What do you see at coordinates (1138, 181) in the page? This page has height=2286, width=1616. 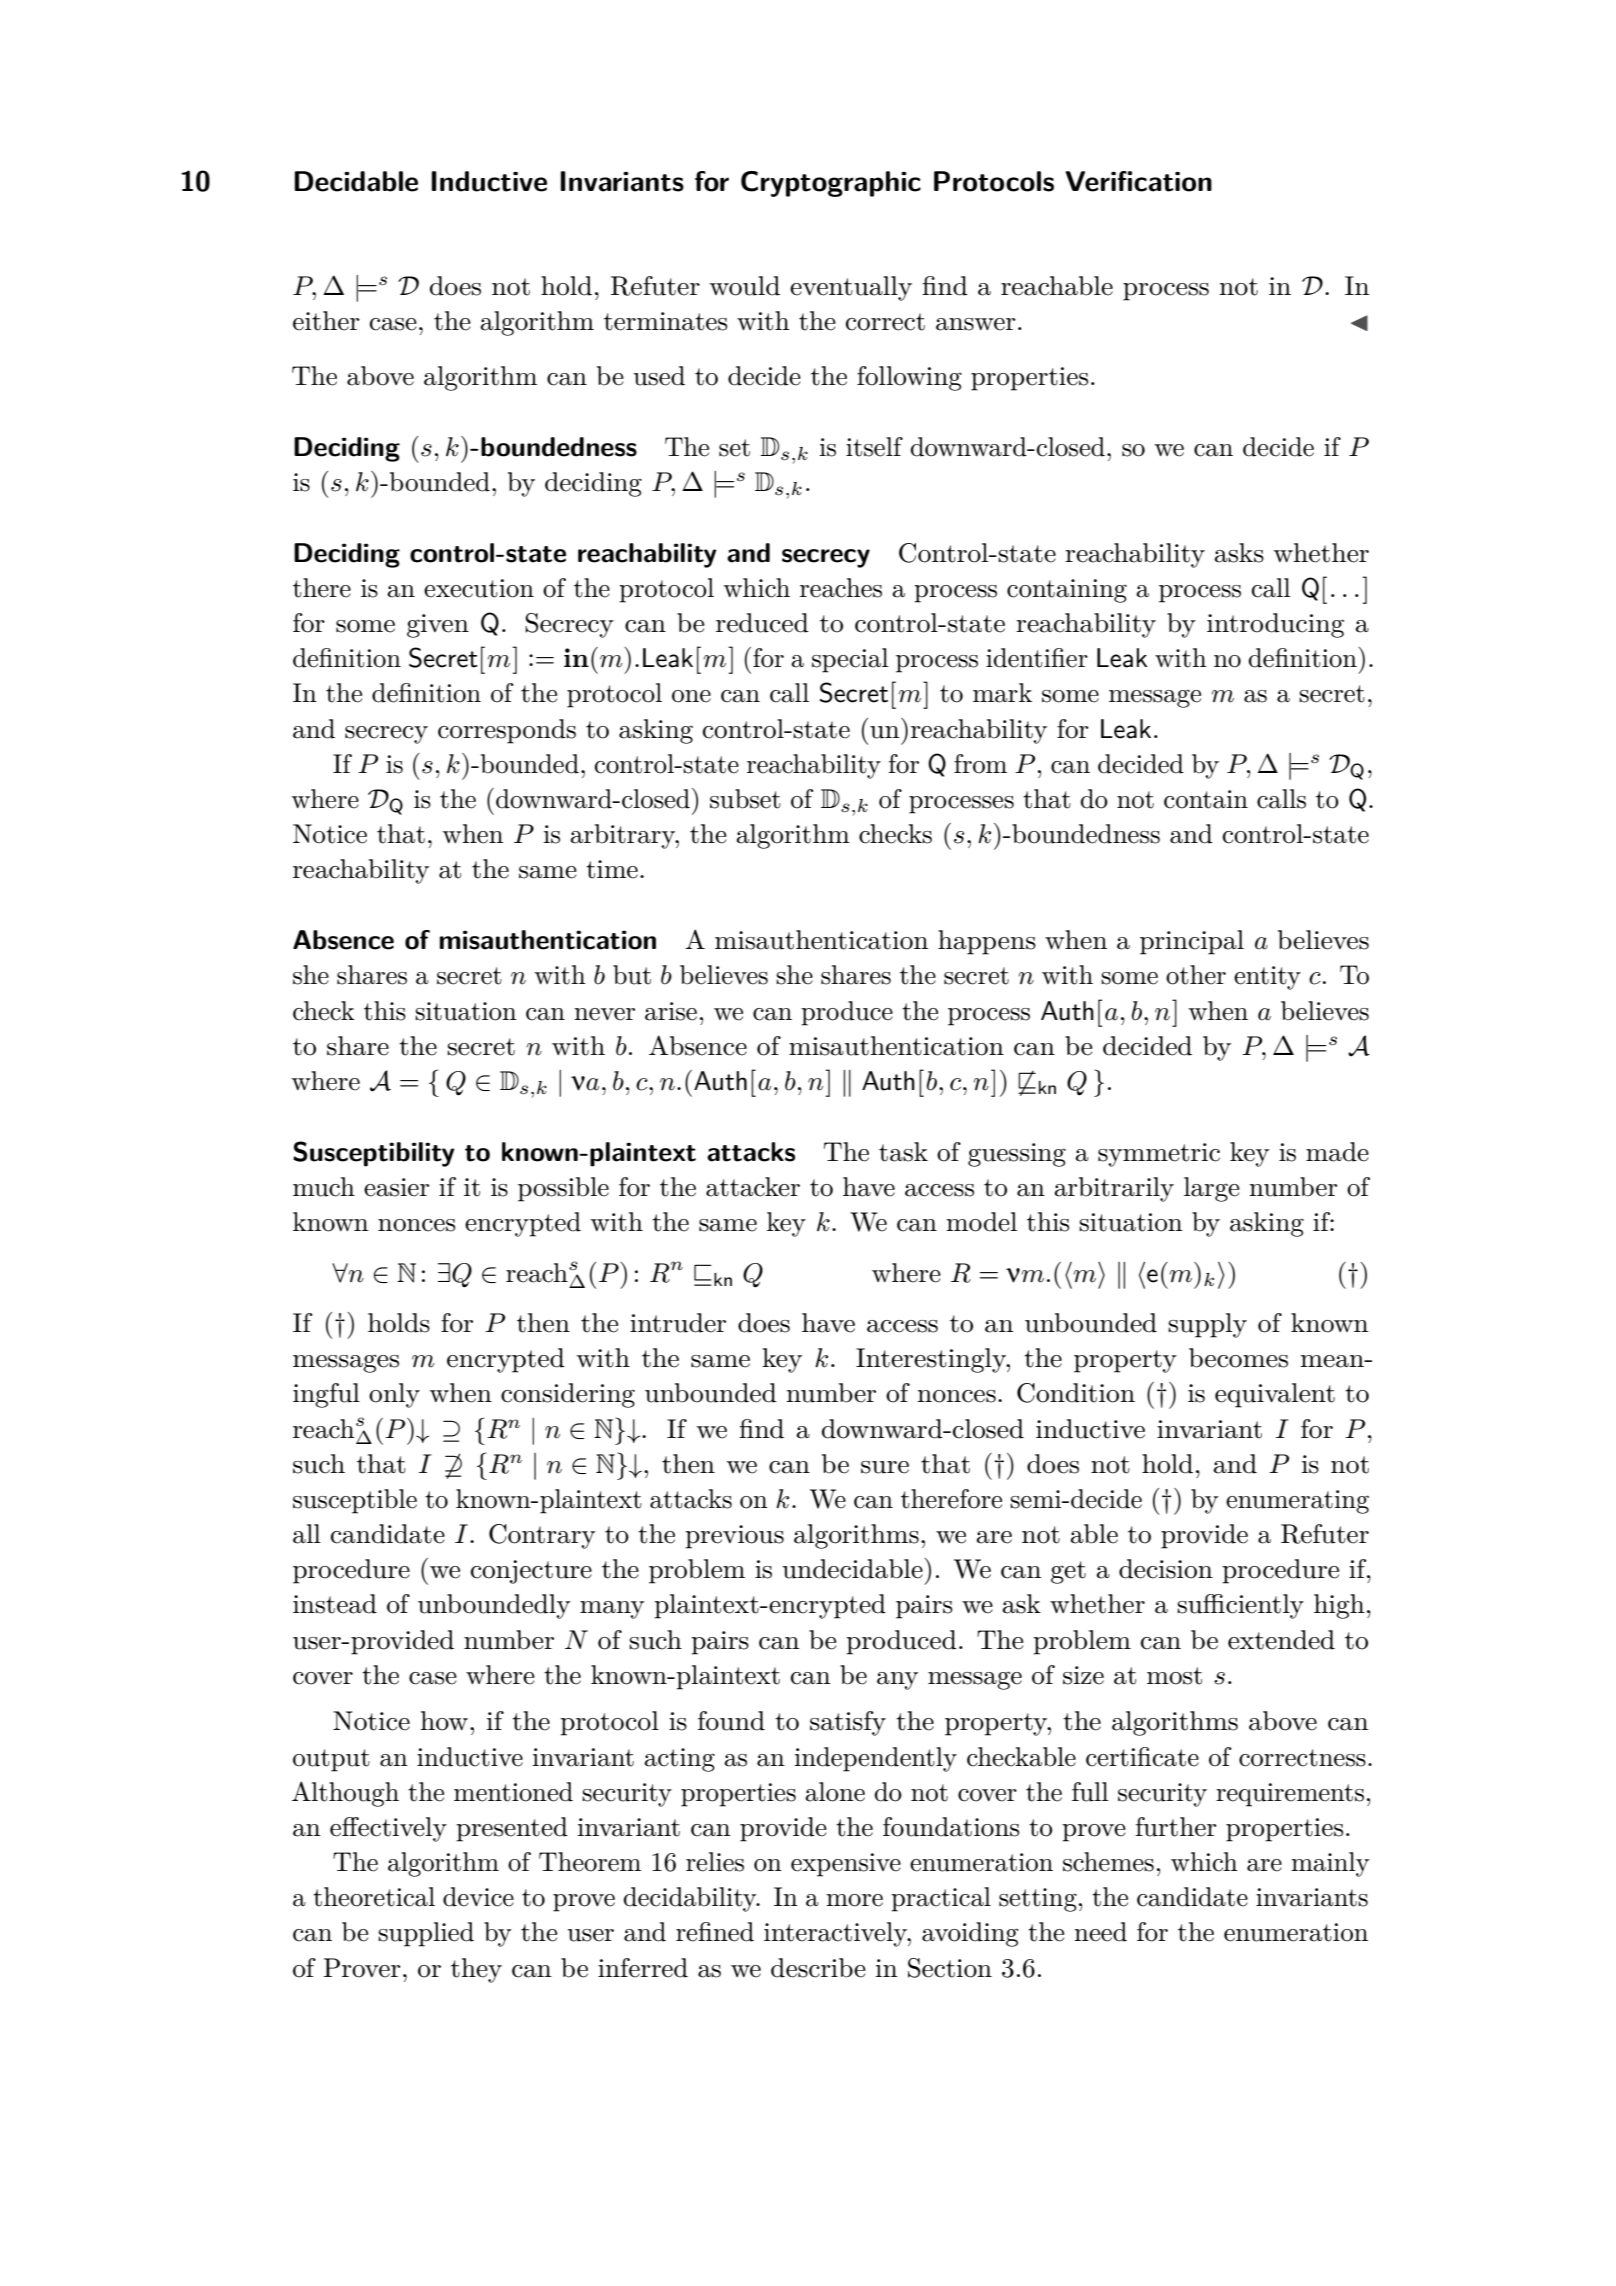 I see `Verification` at bounding box center [1138, 181].
